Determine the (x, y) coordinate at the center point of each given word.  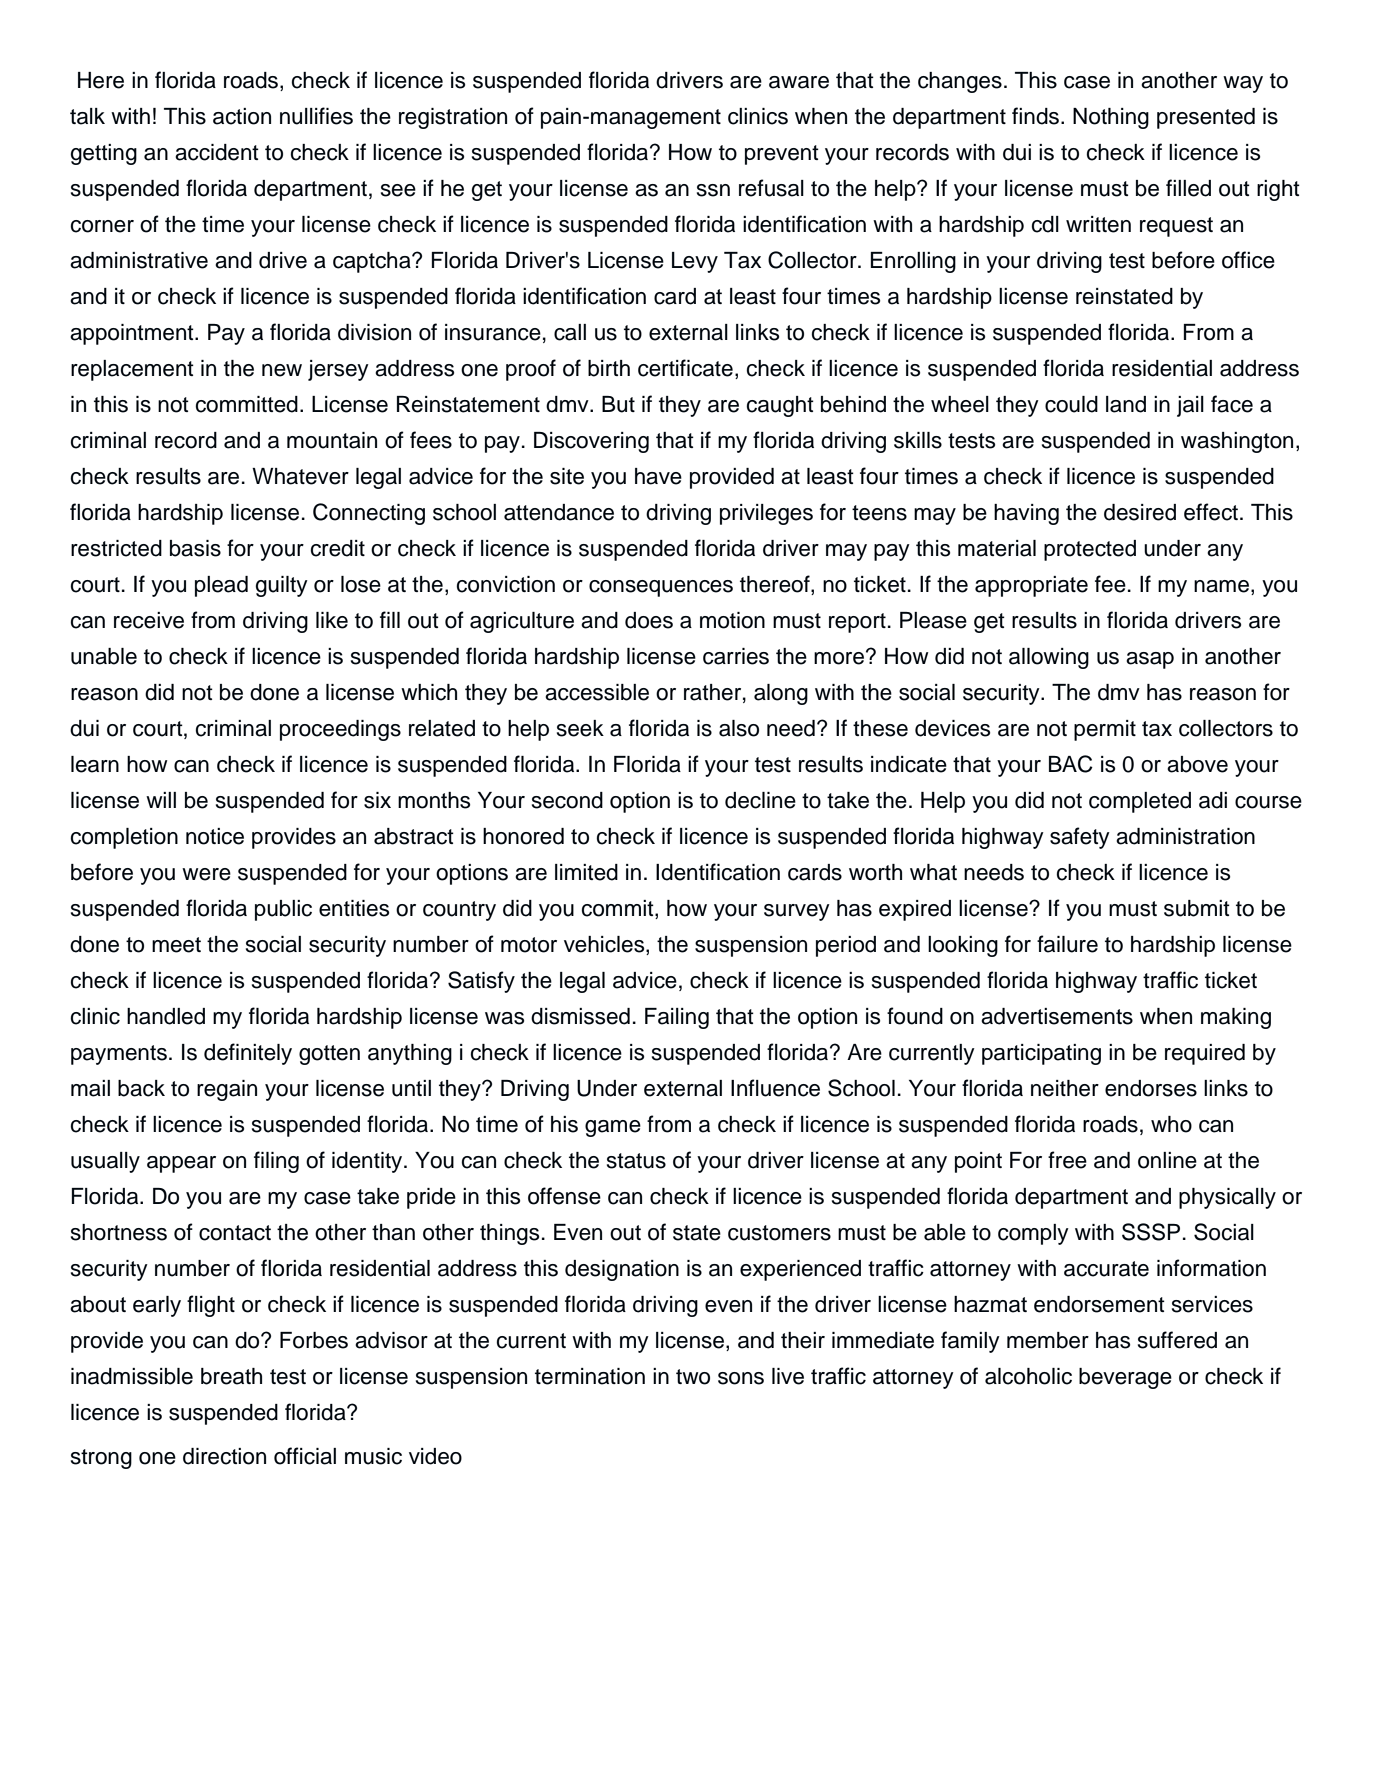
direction (224, 1456)
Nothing (1111, 118)
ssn (713, 190)
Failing (677, 1018)
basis (195, 548)
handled (166, 1016)
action (242, 116)
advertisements (1057, 1016)
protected (1090, 550)
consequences (661, 588)
